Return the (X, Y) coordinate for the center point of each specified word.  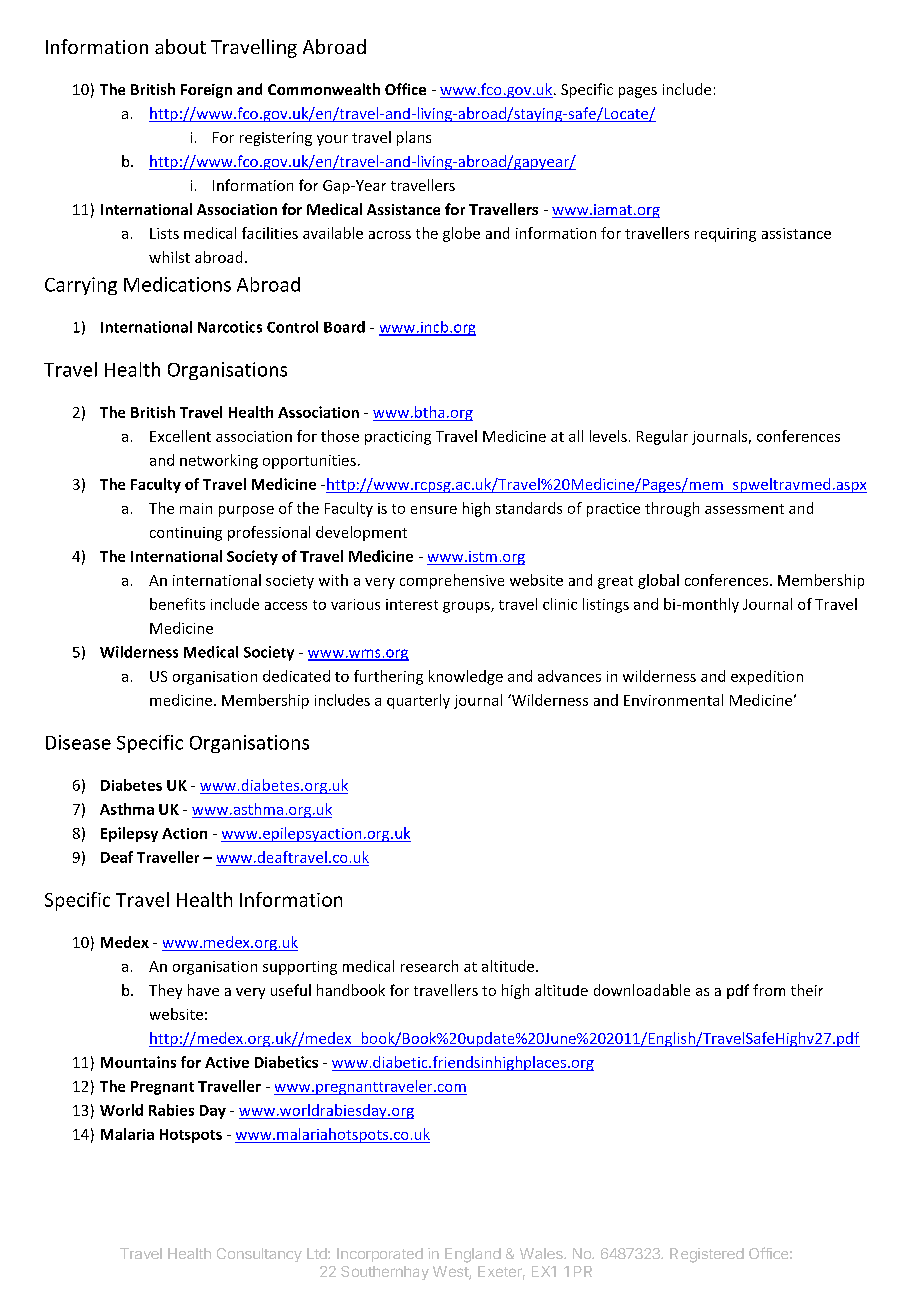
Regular (662, 437)
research (429, 966)
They (165, 991)
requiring (725, 235)
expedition (767, 677)
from (769, 990)
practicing (398, 438)
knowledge (466, 677)
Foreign (206, 91)
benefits (177, 604)
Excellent (180, 436)
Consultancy (259, 1255)
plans (414, 138)
